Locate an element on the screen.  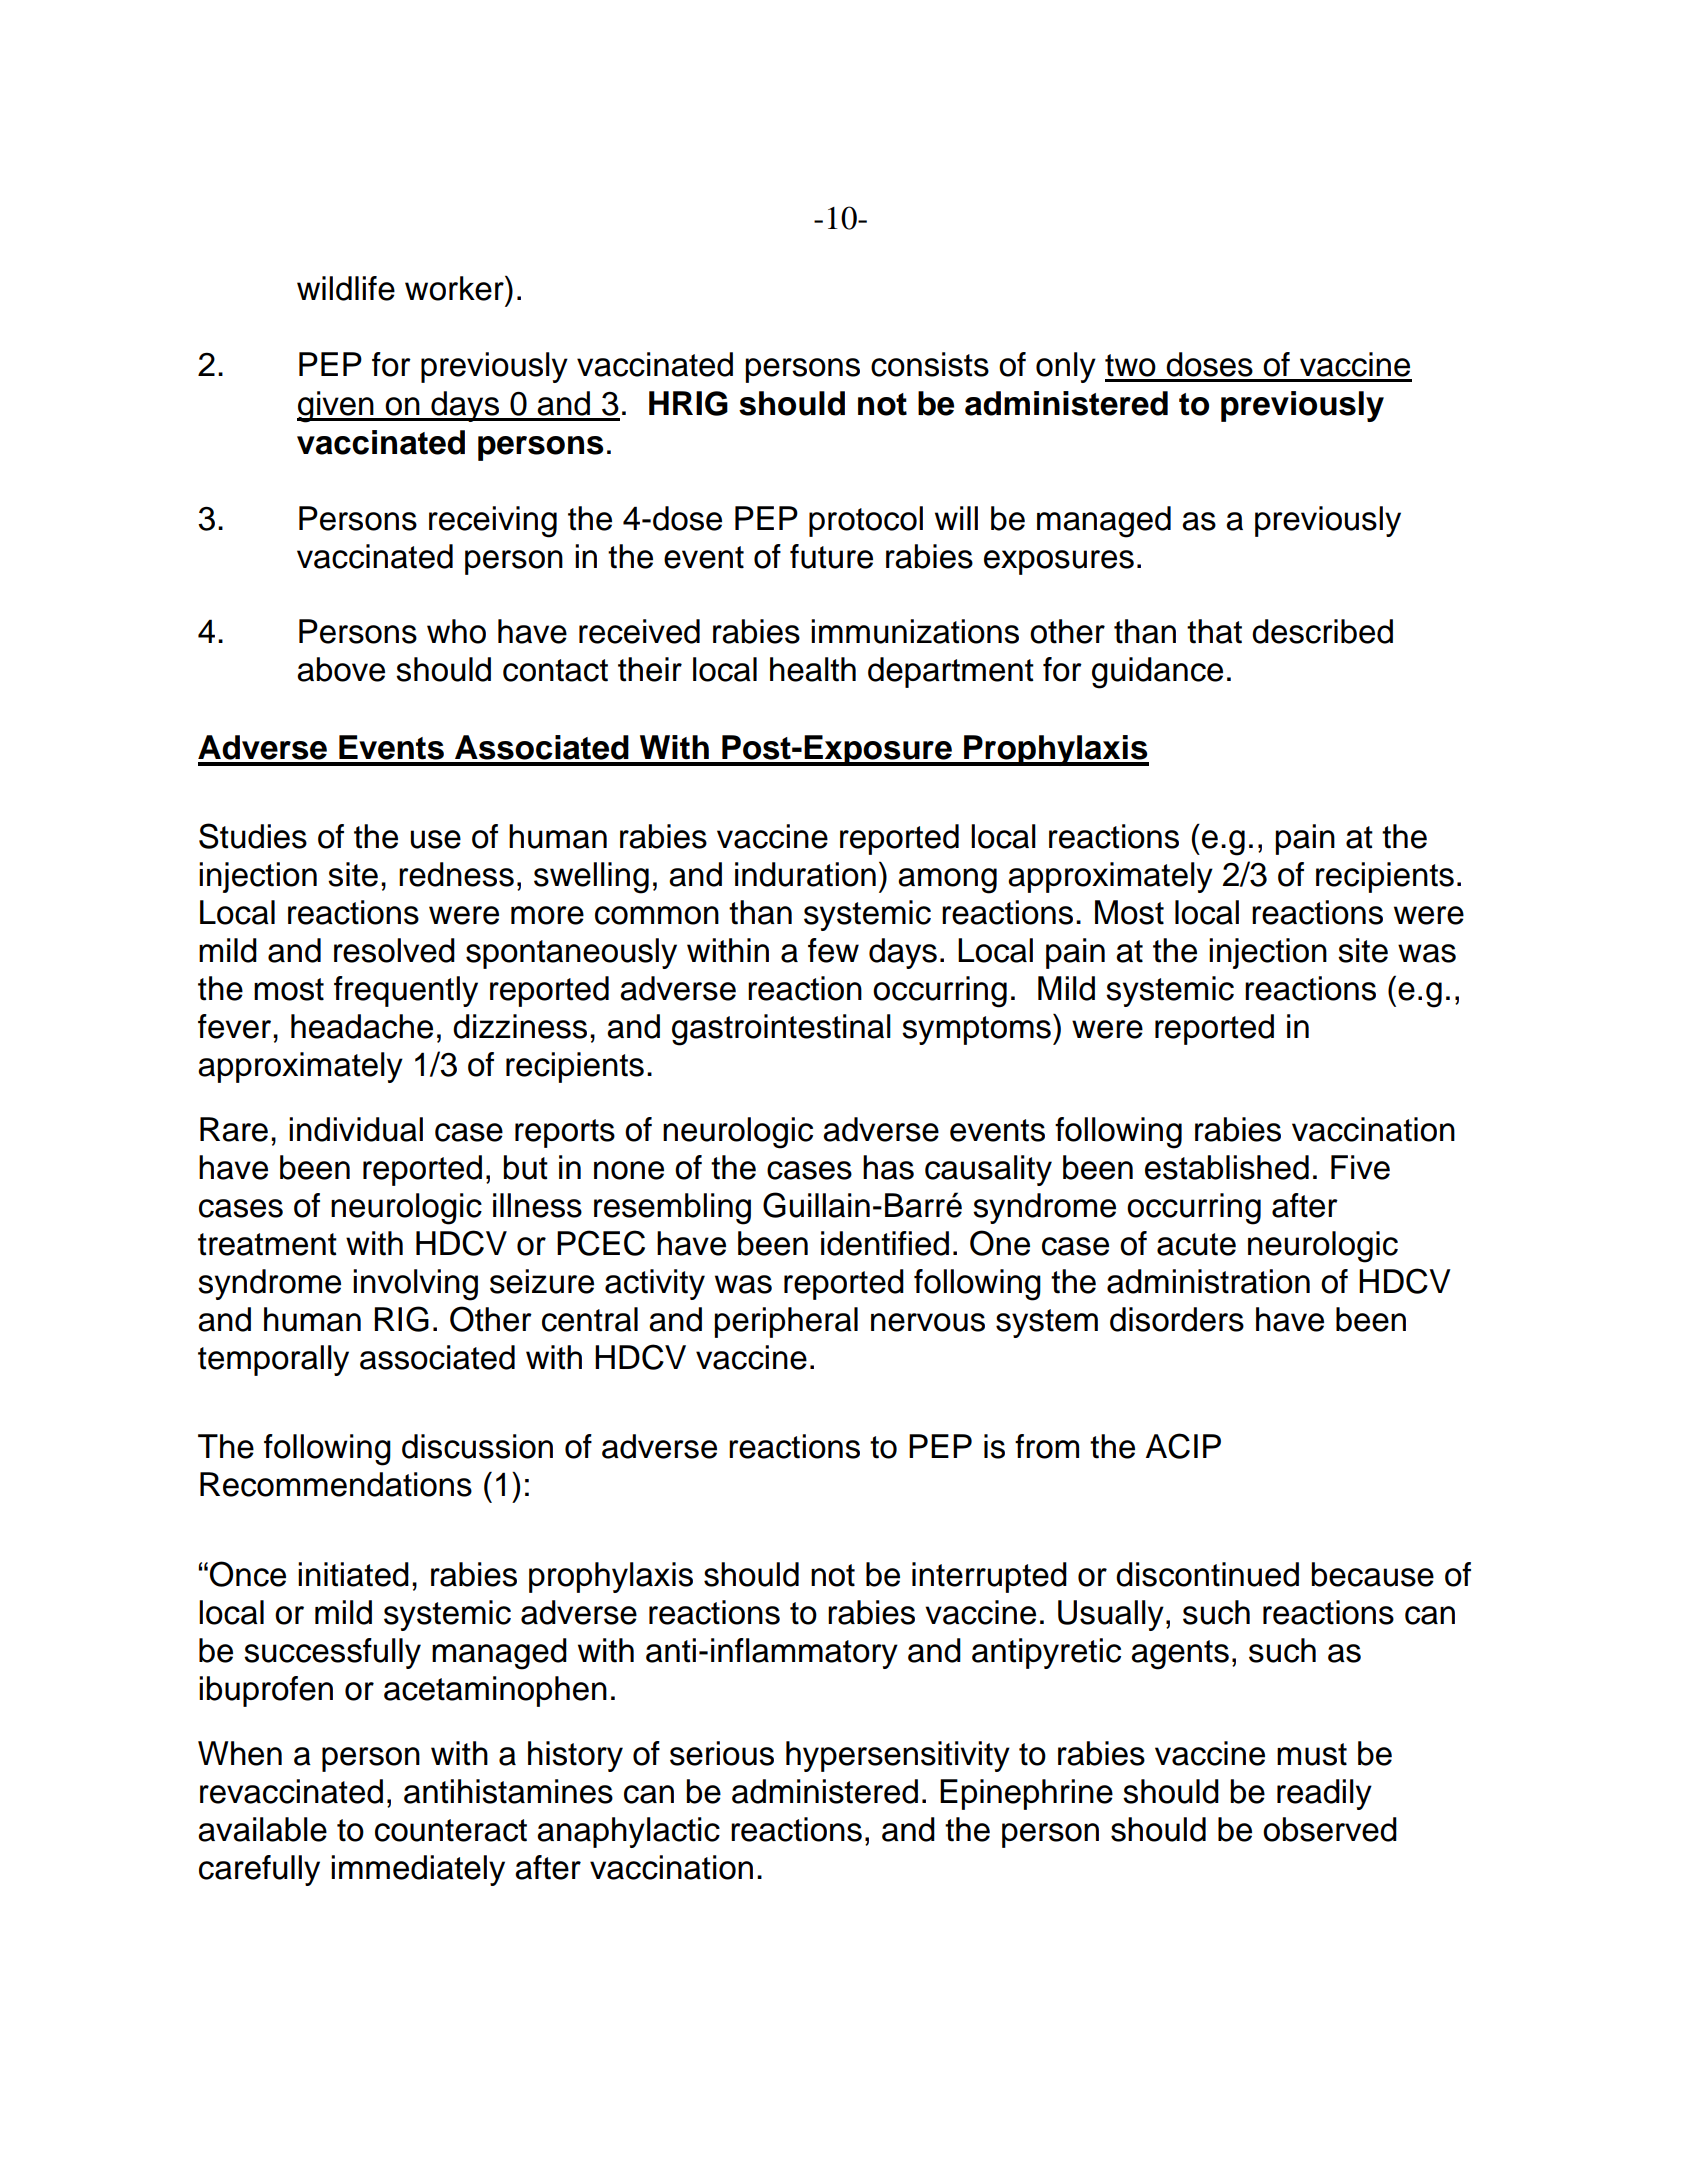
given is located at coordinates (336, 407).
